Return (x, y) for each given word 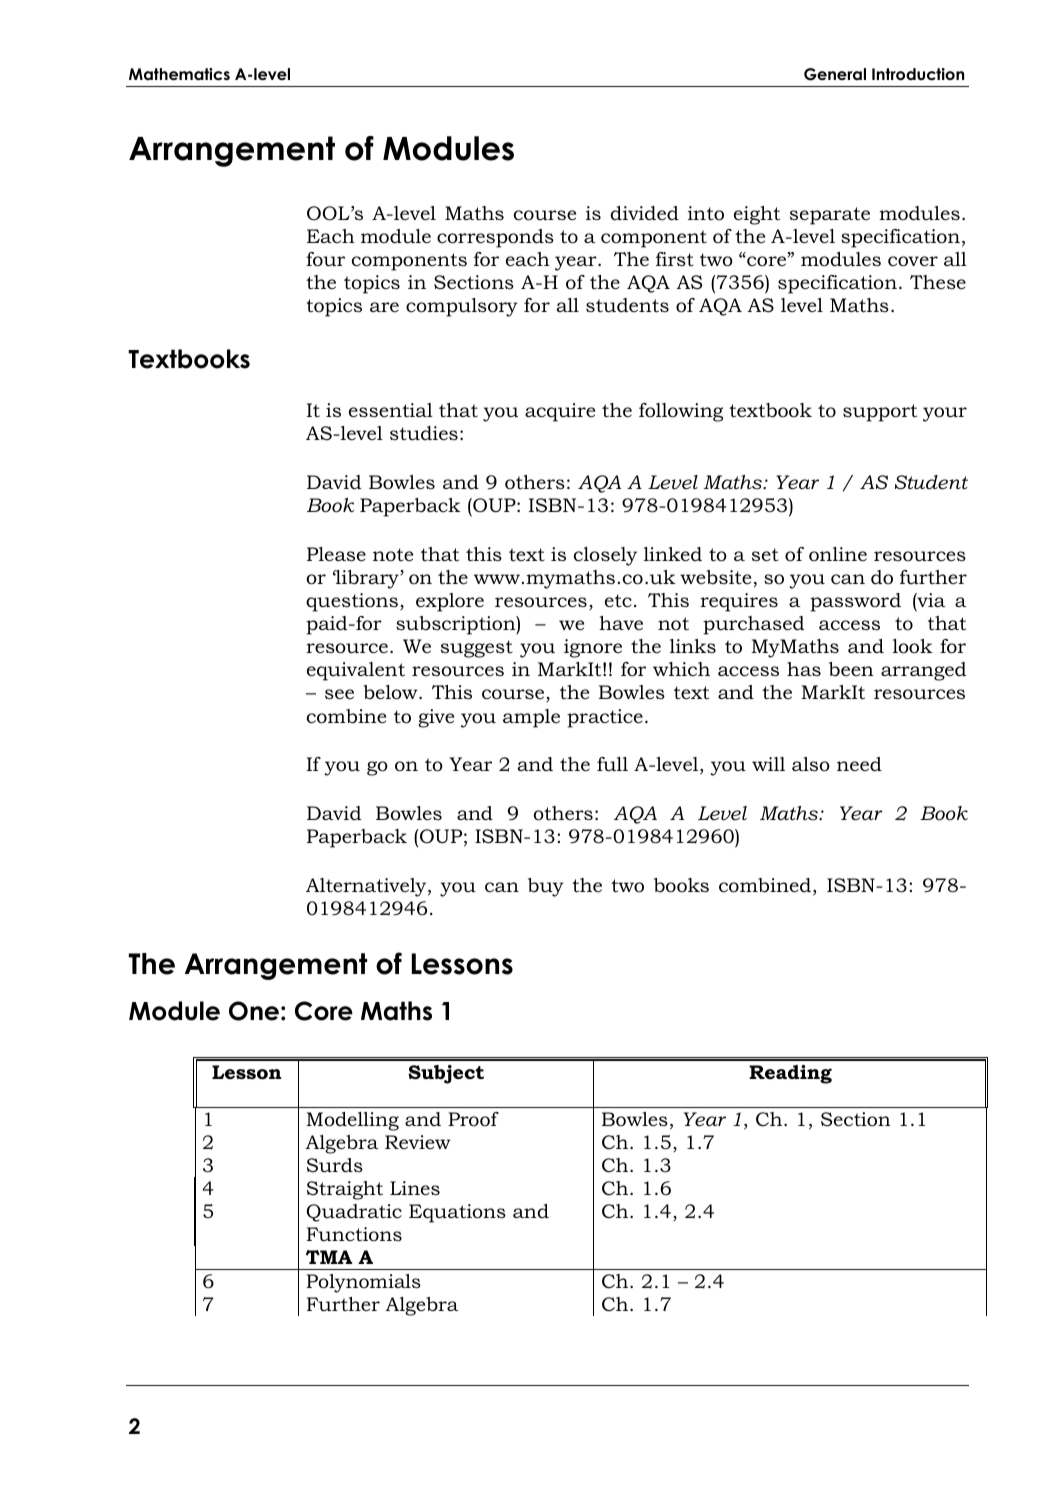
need (859, 764)
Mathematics (179, 74)
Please (336, 554)
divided (644, 213)
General (835, 74)
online (838, 554)
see (339, 694)
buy (546, 887)
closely (605, 556)
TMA (329, 1257)
